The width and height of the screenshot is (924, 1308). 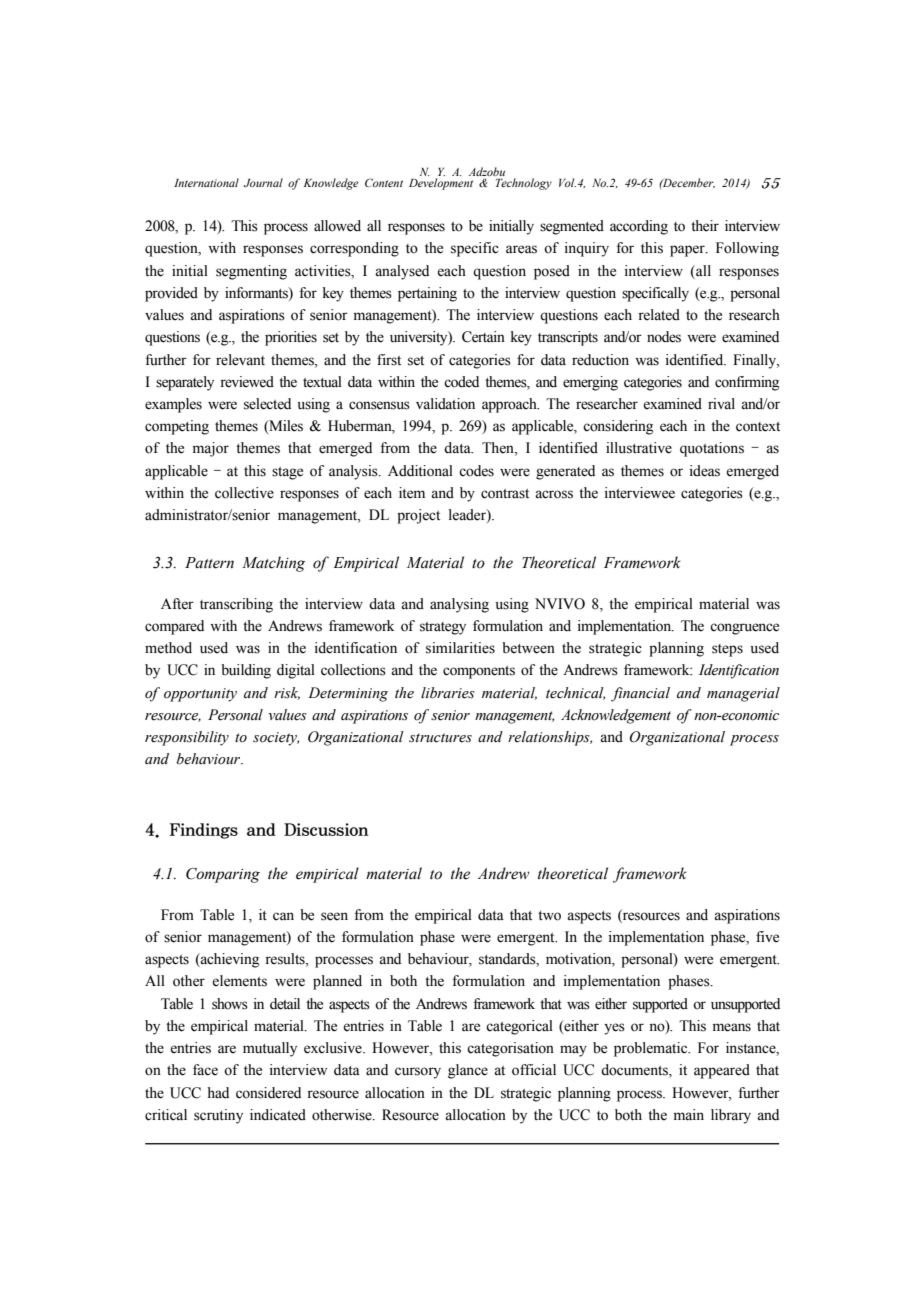 I want to click on five, so click(x=767, y=937).
